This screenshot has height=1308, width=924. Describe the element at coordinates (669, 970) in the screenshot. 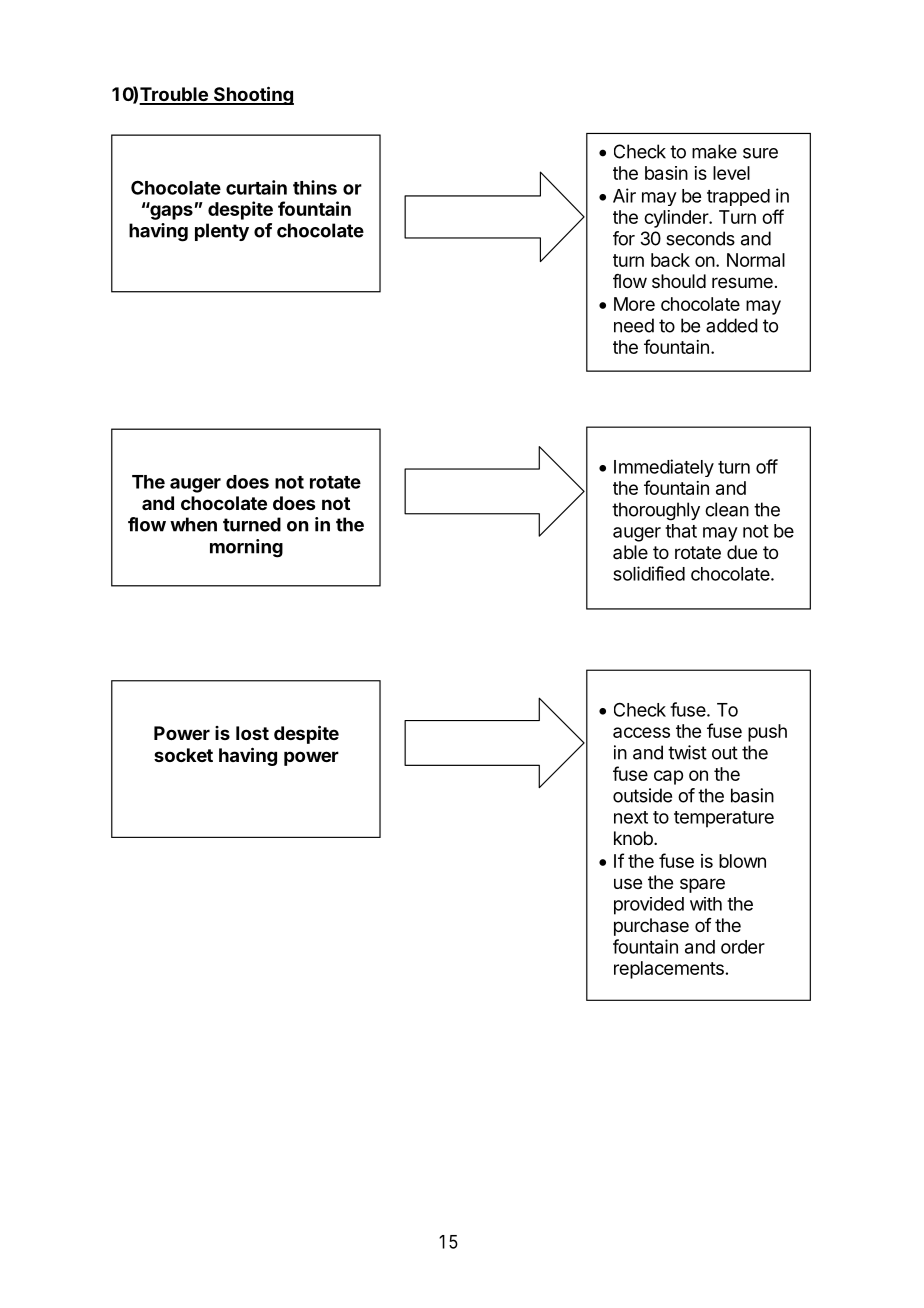

I see `replacements` at that location.
